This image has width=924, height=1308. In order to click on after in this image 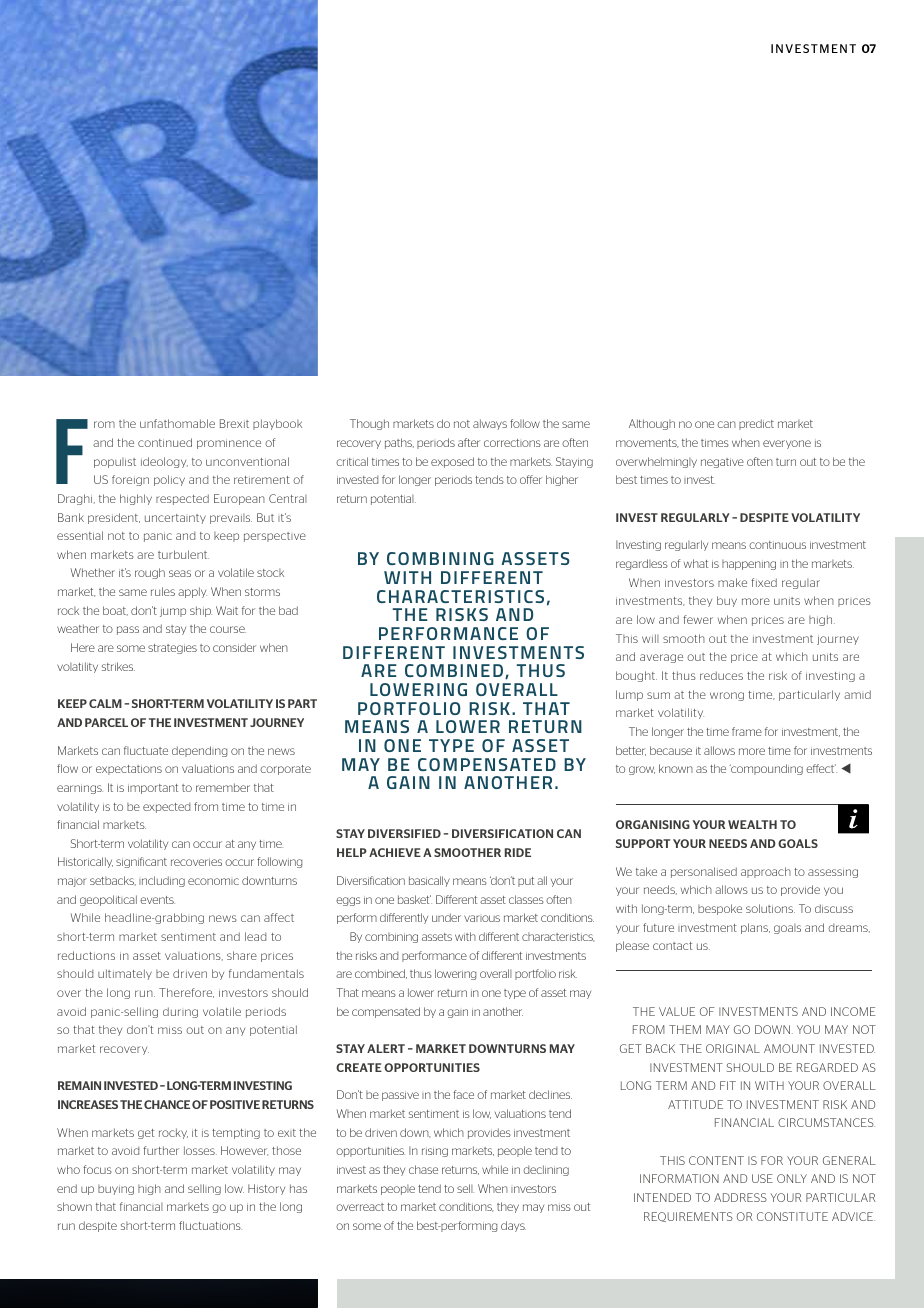, I will do `click(469, 442)`.
